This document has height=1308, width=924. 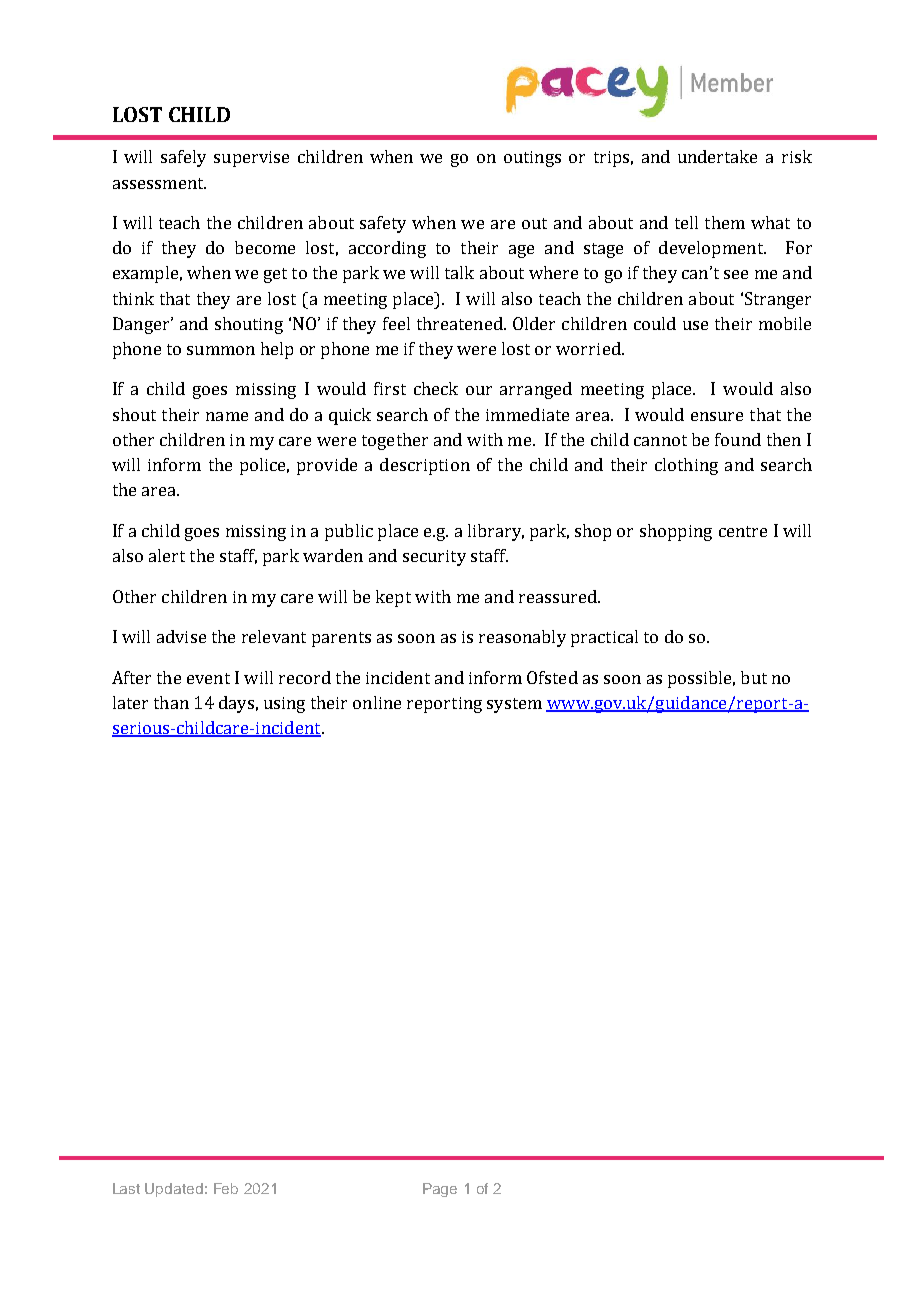 What do you see at coordinates (754, 677) in the document?
I see `but` at bounding box center [754, 677].
